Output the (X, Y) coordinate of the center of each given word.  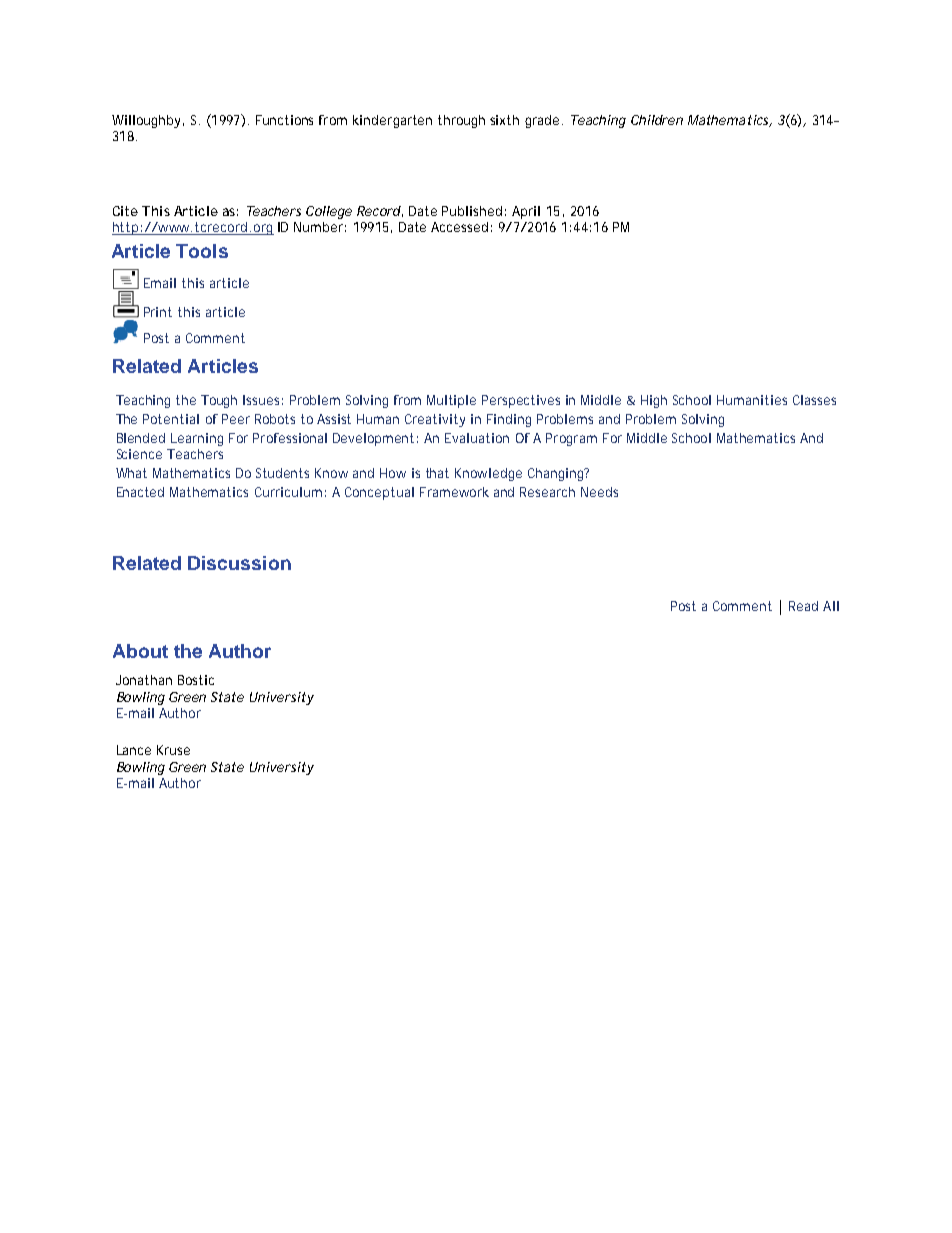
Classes (814, 400)
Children (657, 120)
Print (158, 312)
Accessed (459, 227)
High (654, 401)
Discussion (239, 563)
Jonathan (144, 680)
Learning (197, 439)
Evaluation (477, 438)
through (461, 121)
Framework (454, 492)
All (831, 606)
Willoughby (146, 121)
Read (803, 606)
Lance (134, 750)
